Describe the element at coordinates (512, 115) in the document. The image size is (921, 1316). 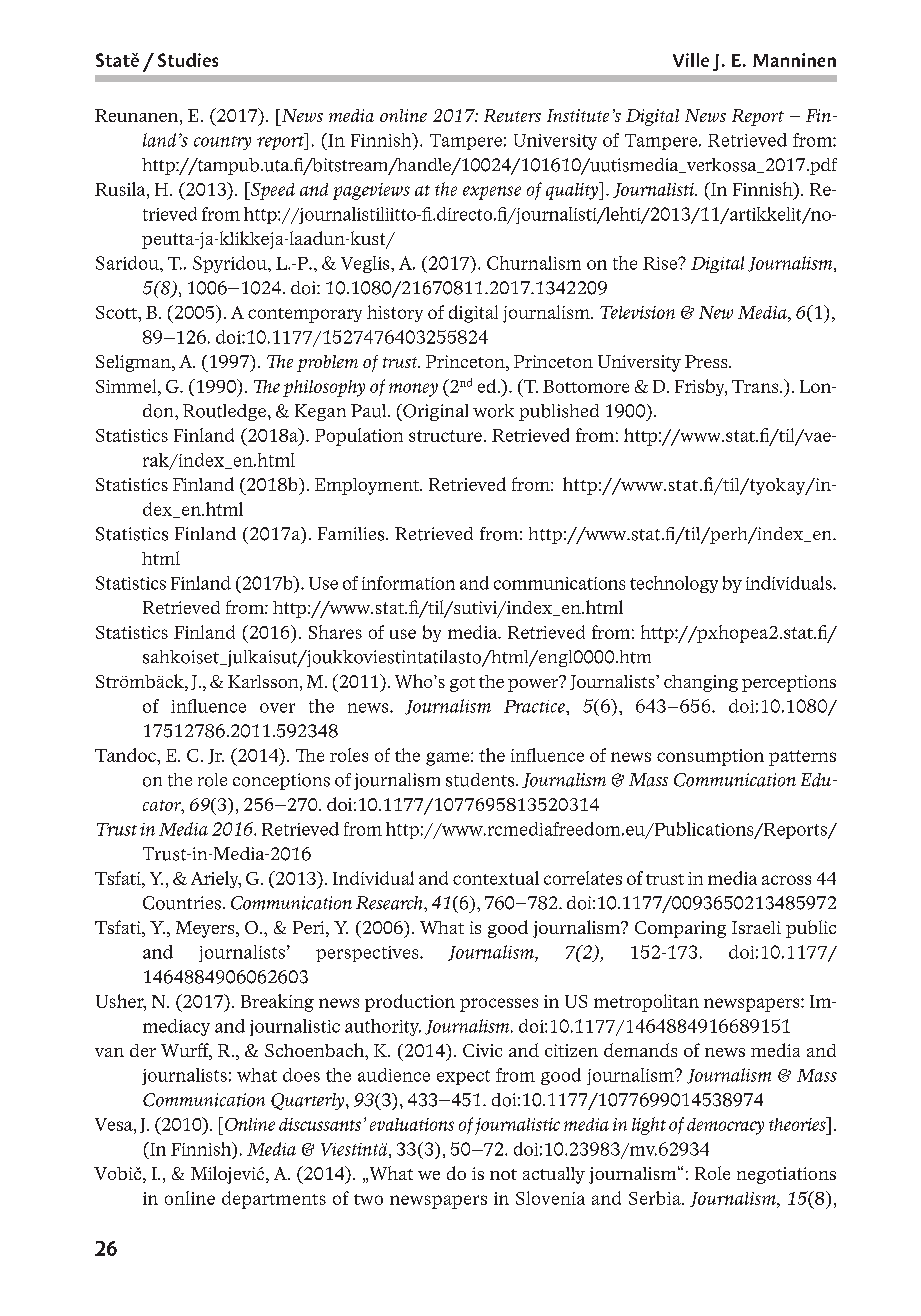
I see `Reuters` at that location.
